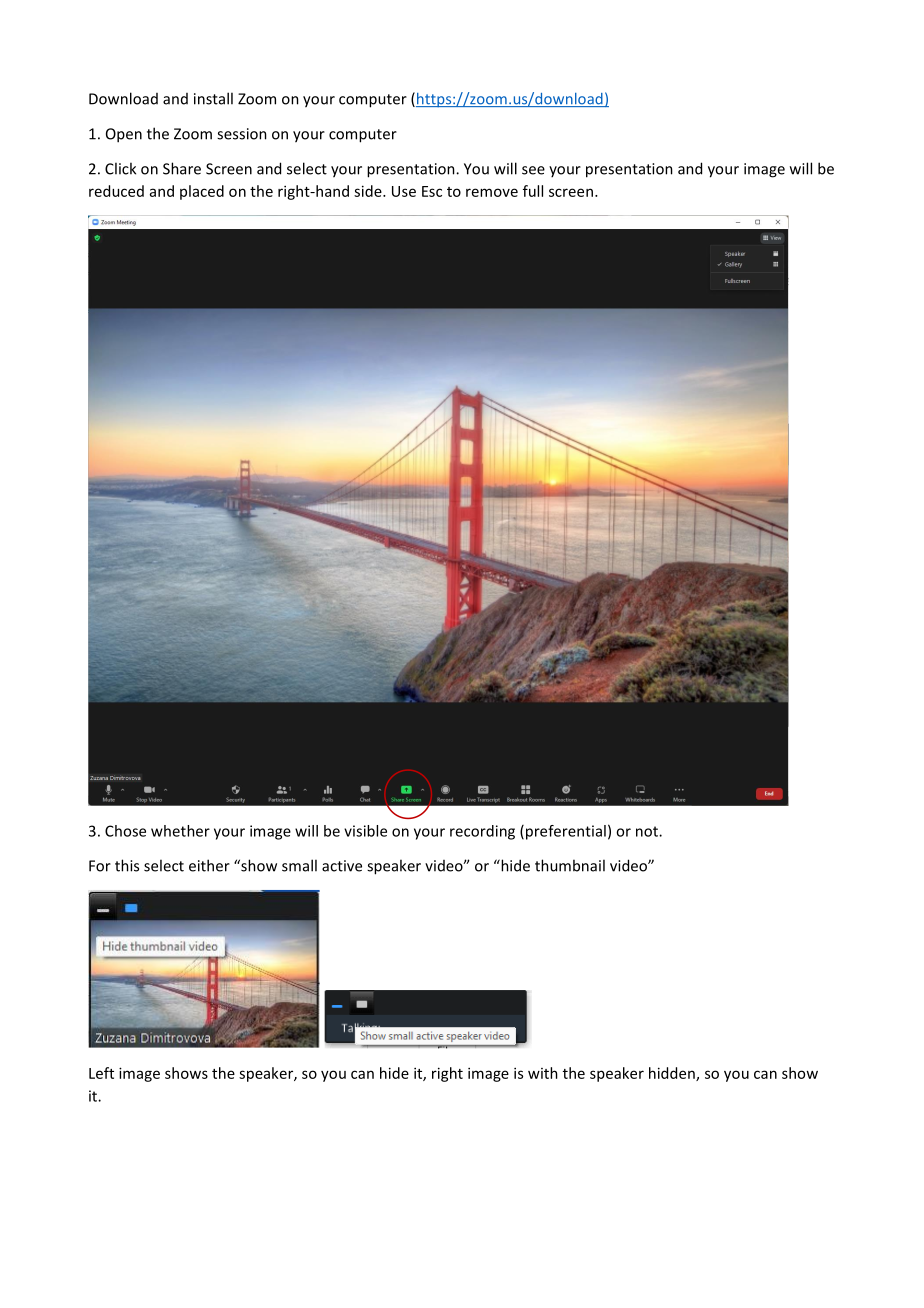 This image has height=1308, width=924. Describe the element at coordinates (369, 191) in the image. I see `side` at that location.
